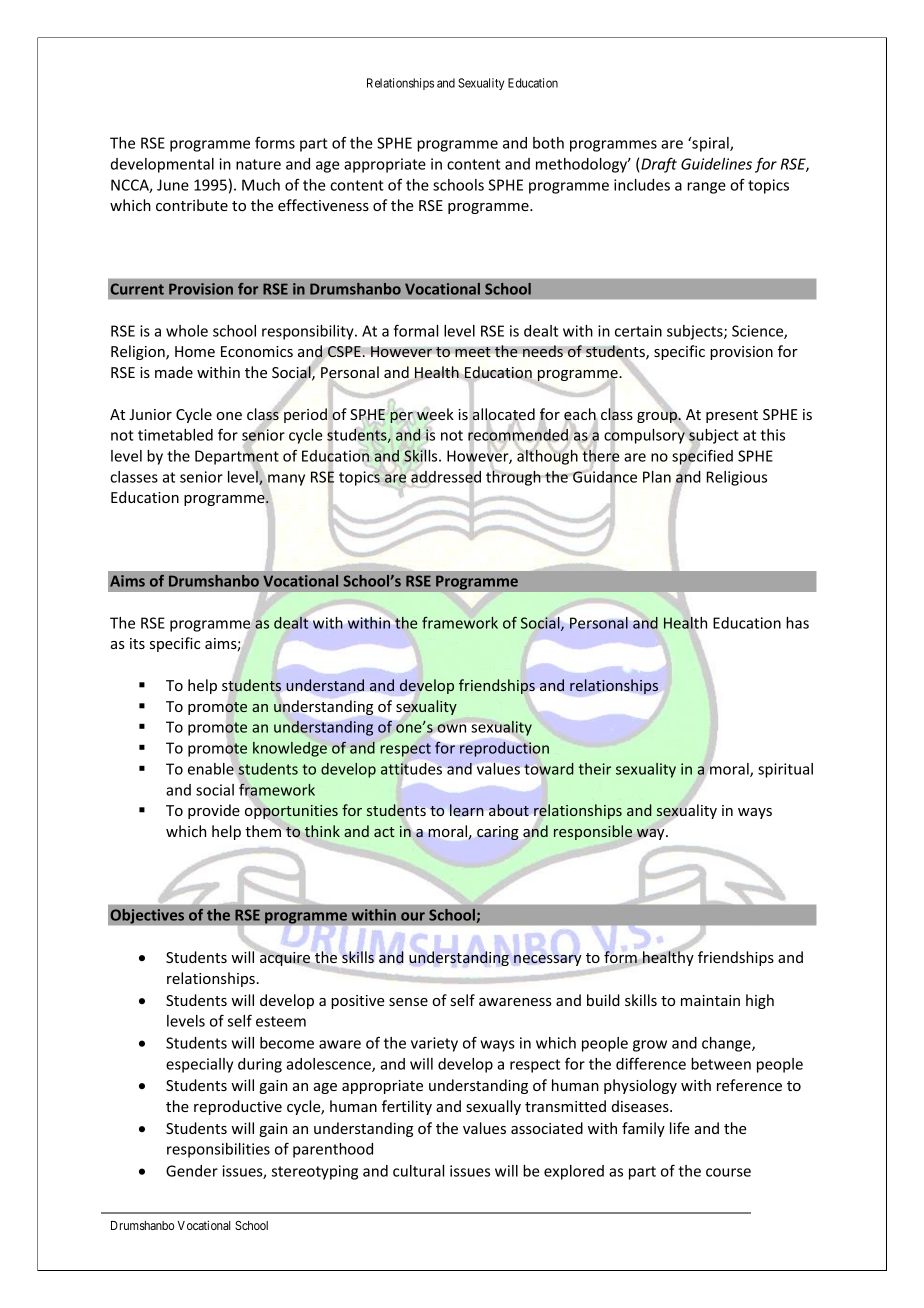 Image resolution: width=924 pixels, height=1308 pixels. Describe the element at coordinates (467, 810) in the image. I see `learn` at that location.
